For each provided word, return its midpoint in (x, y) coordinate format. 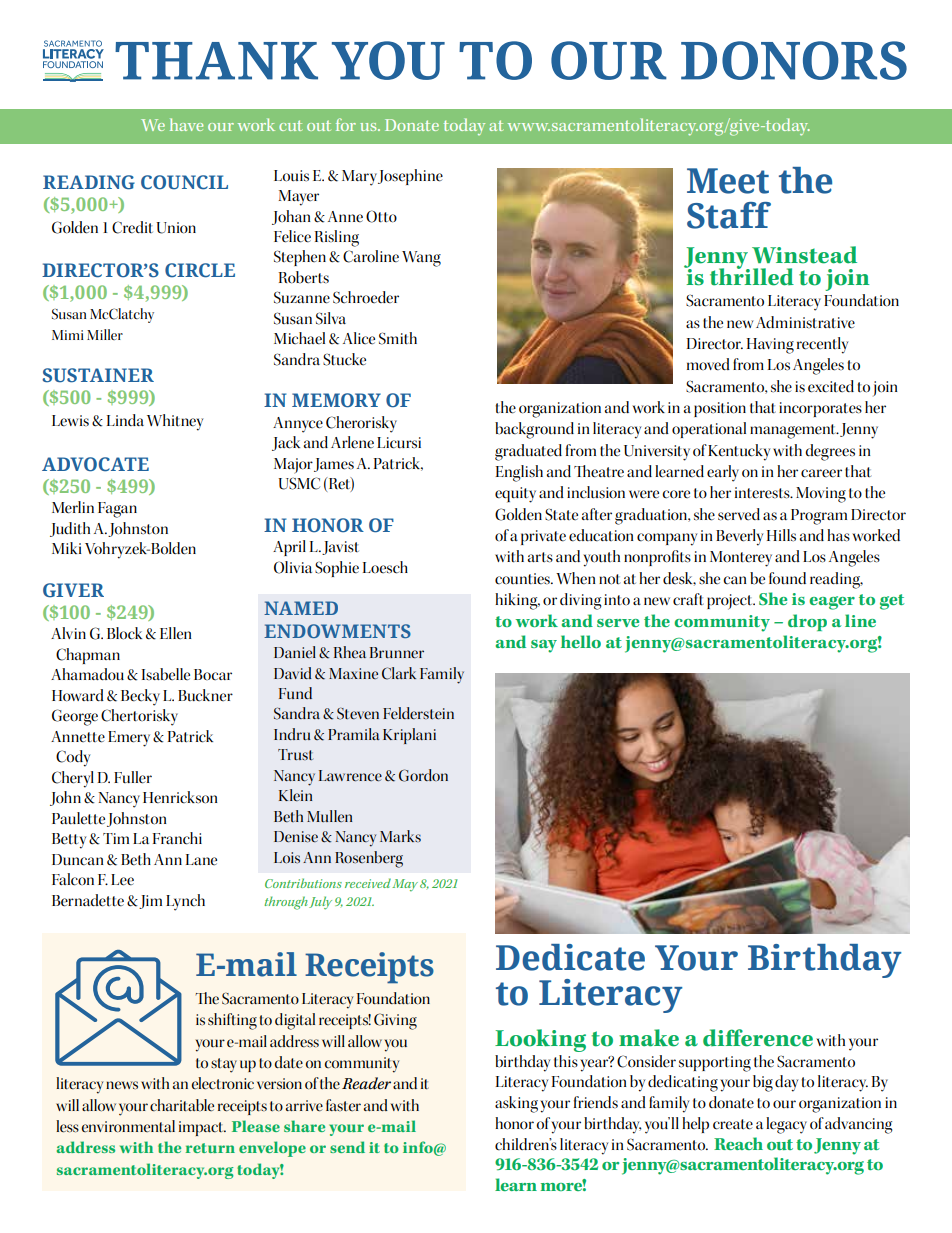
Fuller (133, 777)
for (346, 124)
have (186, 124)
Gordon (423, 775)
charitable (182, 1105)
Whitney (175, 422)
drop (807, 622)
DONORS (794, 60)
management (794, 431)
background (534, 430)
